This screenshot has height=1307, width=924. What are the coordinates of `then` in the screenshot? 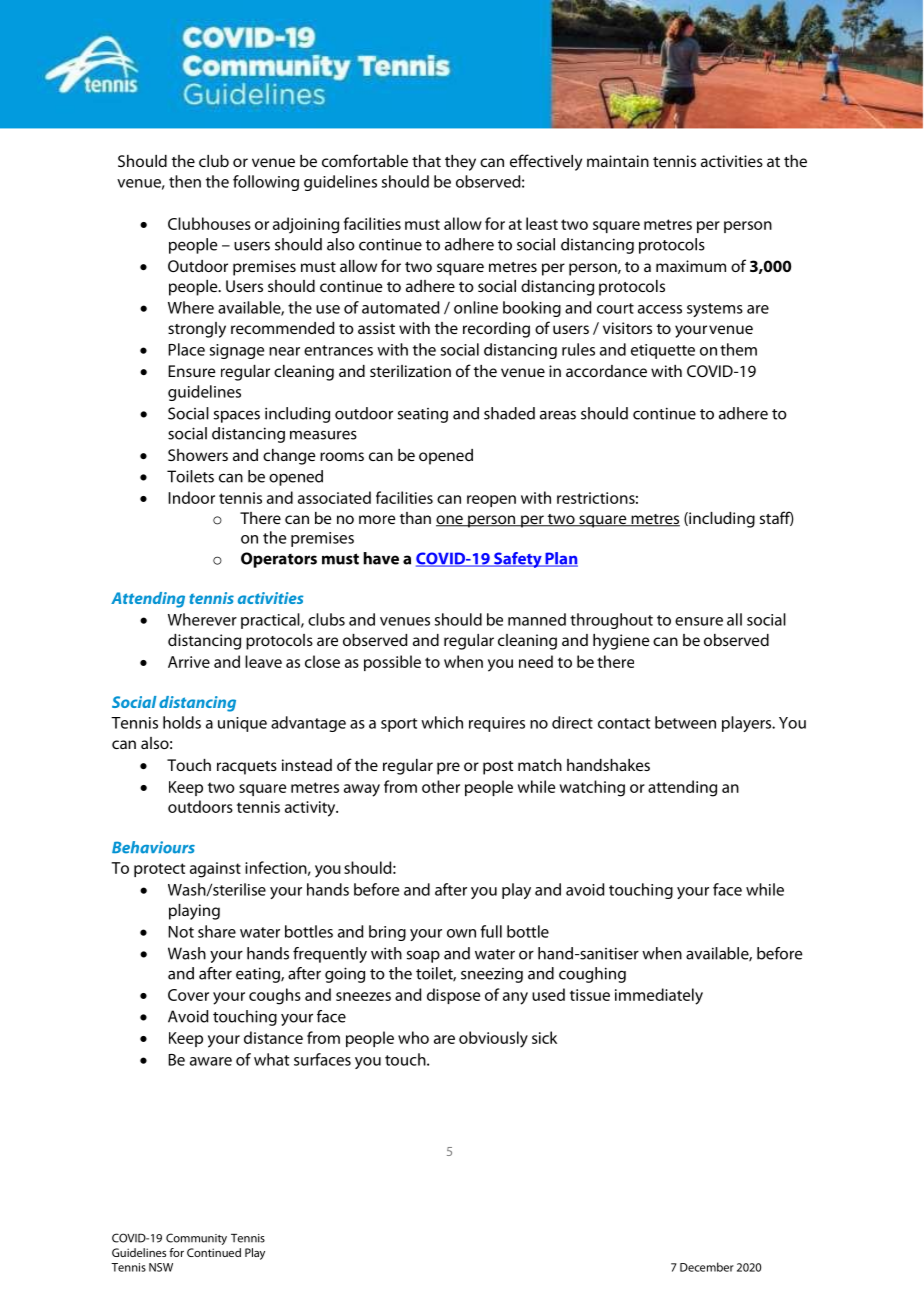 It's located at (185, 181).
